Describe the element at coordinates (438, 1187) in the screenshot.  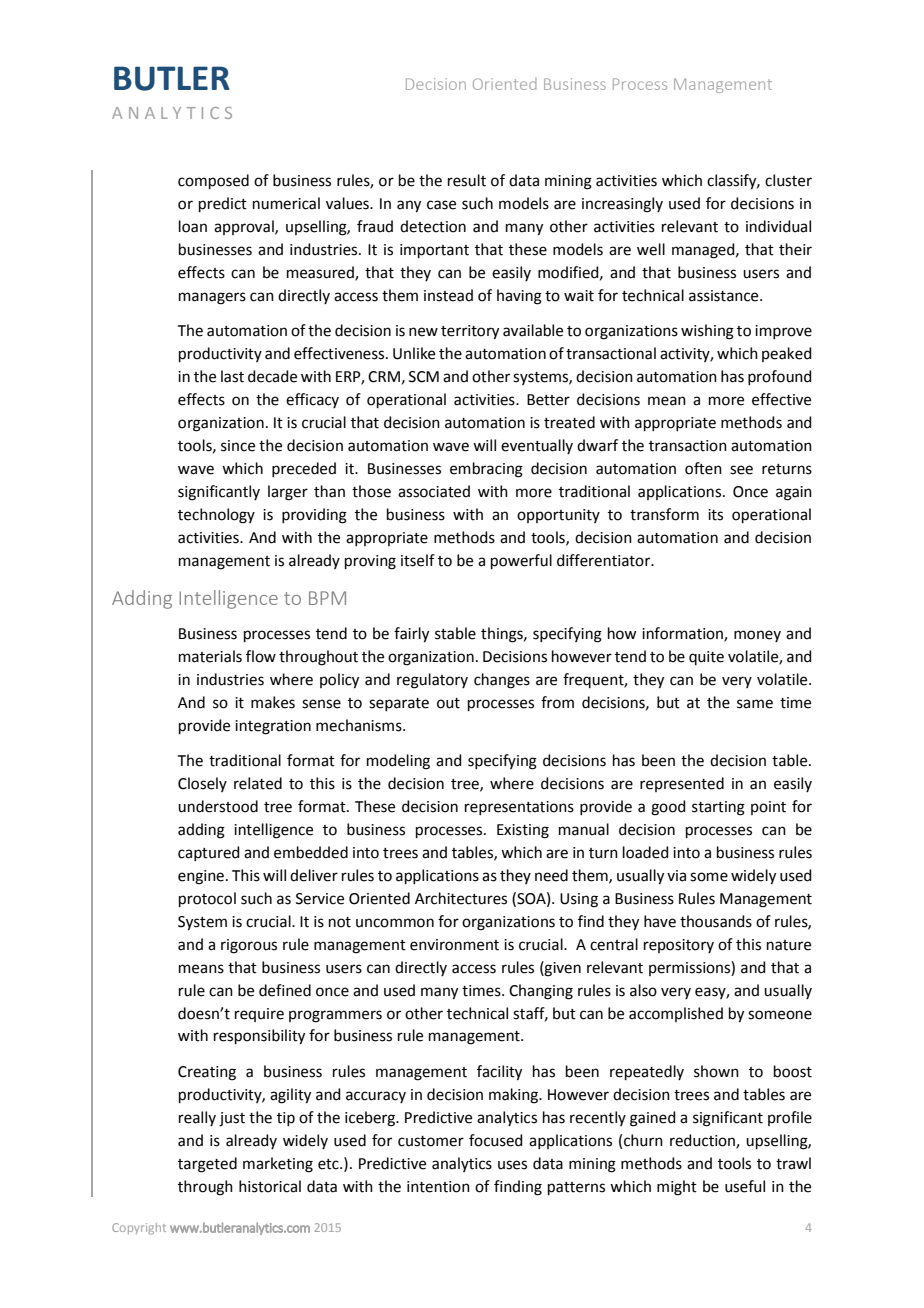
I see `intention` at that location.
